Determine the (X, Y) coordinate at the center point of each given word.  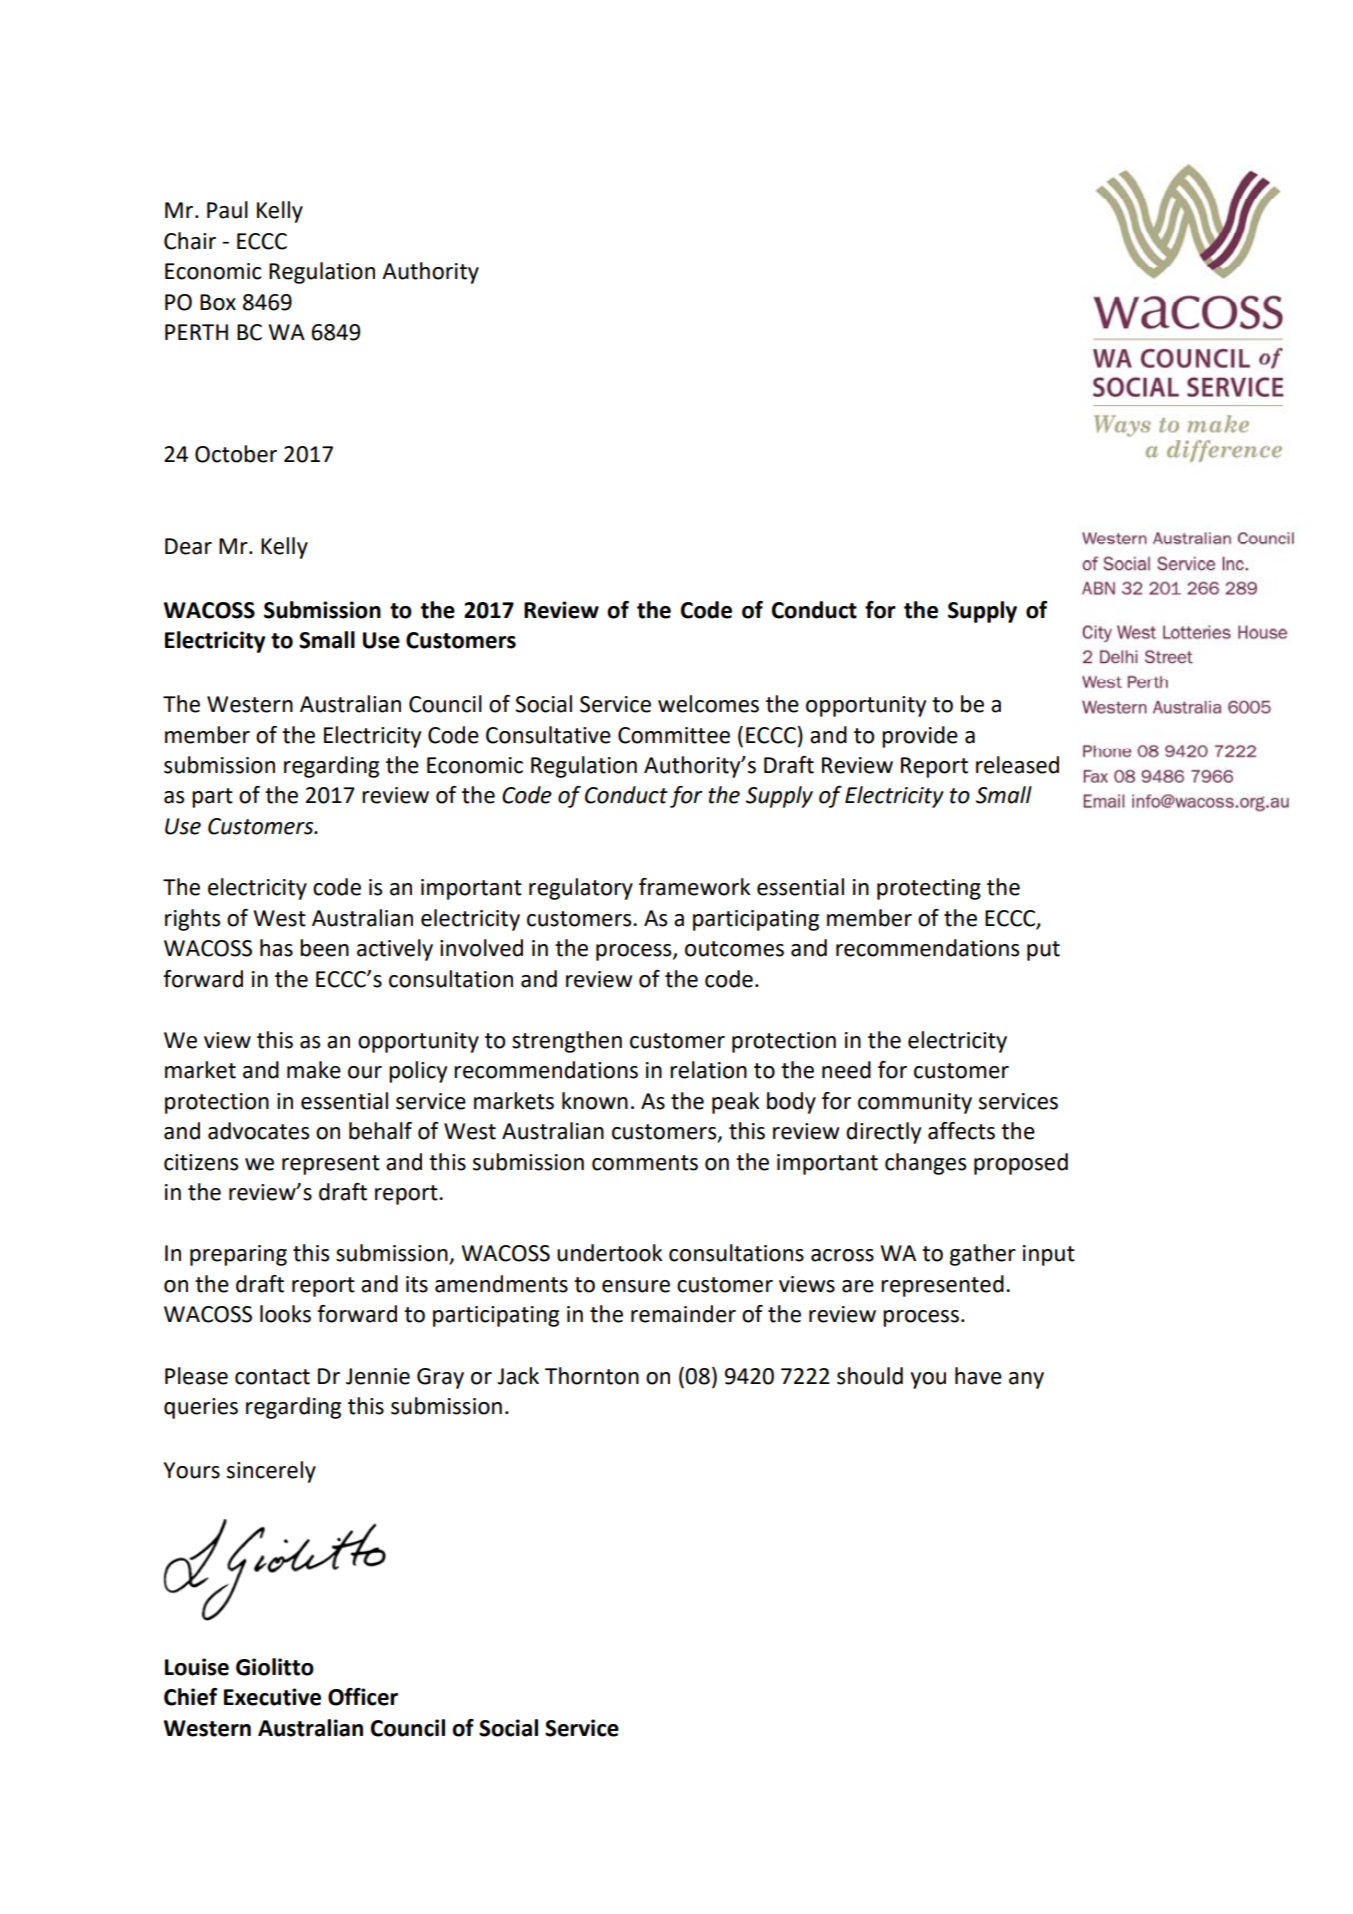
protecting (929, 889)
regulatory (581, 889)
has (276, 948)
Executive (272, 1697)
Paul (227, 210)
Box (218, 302)
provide (920, 737)
